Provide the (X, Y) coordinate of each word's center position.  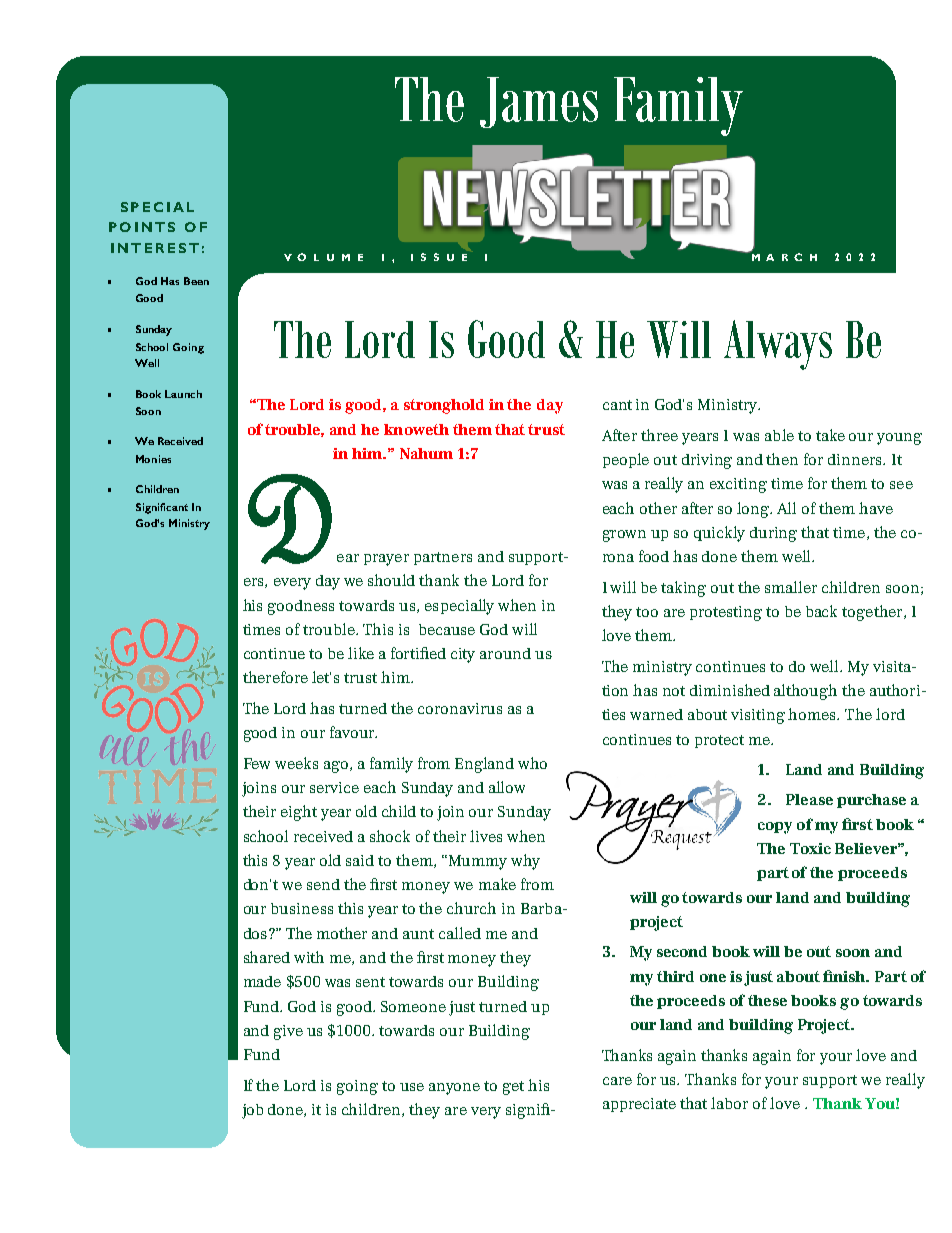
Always (778, 345)
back (821, 611)
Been (196, 281)
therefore (275, 677)
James (539, 102)
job (252, 1111)
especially (459, 607)
